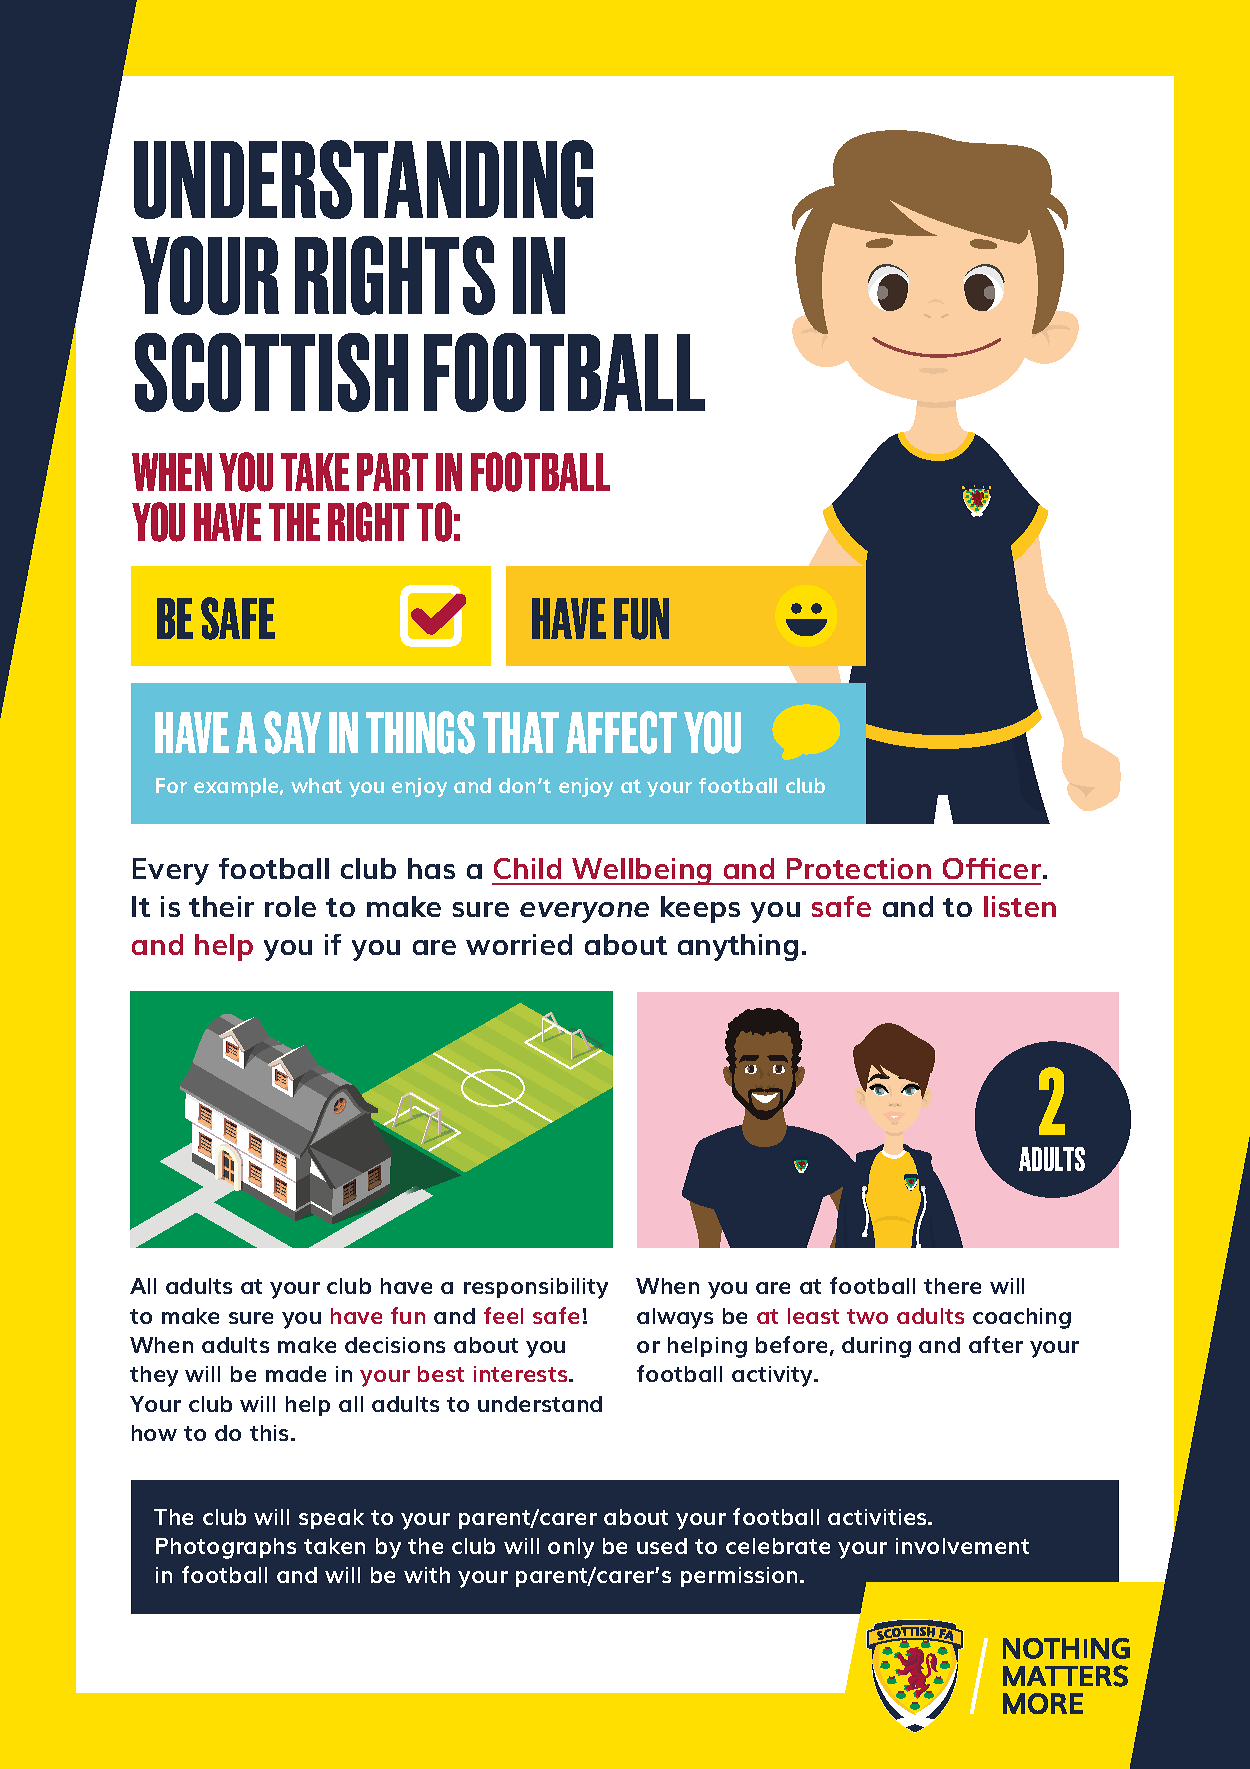  Describe the element at coordinates (271, 372) in the document. I see `SCOTTISH` at that location.
